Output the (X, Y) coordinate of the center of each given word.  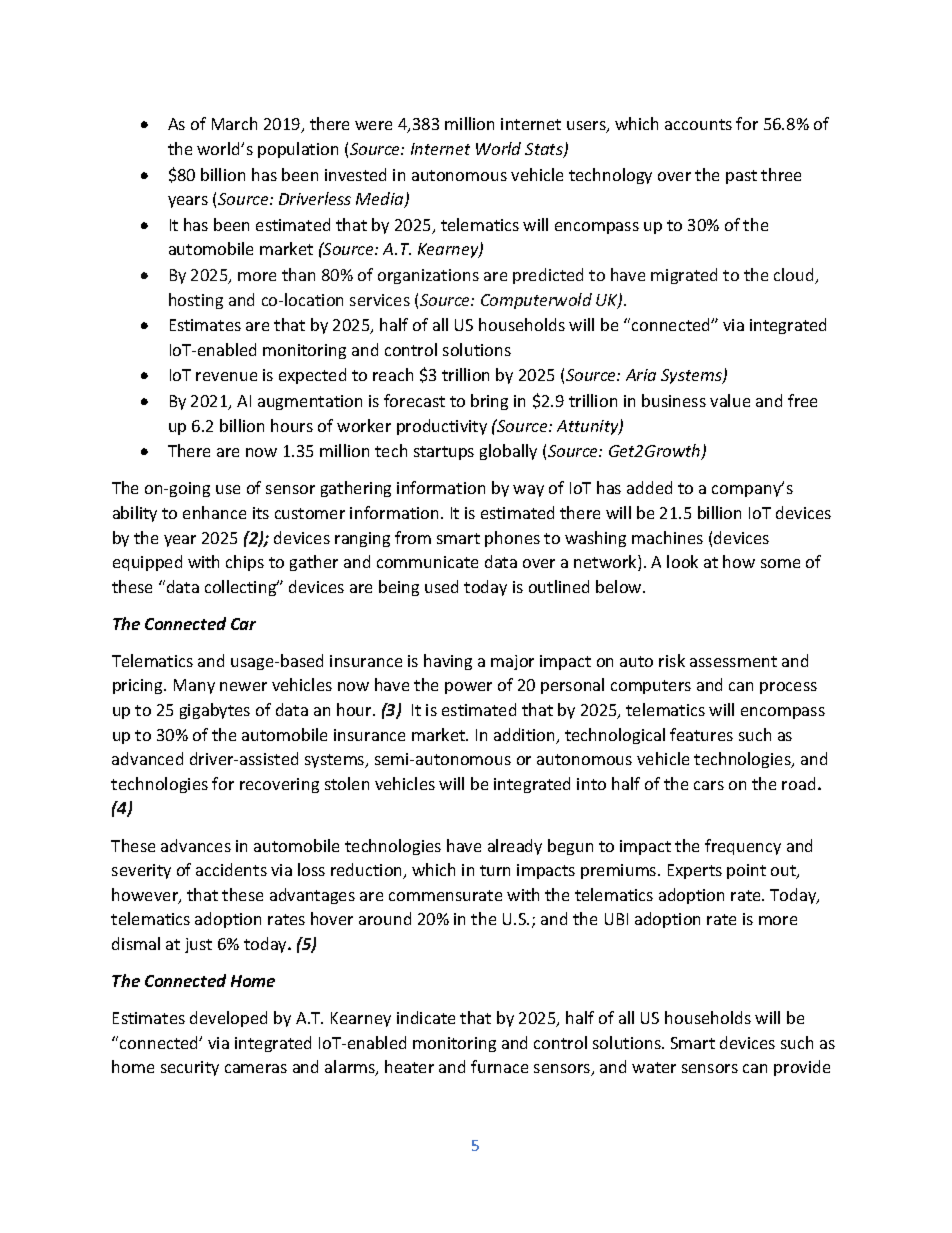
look (682, 561)
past (741, 177)
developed (228, 1019)
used (441, 586)
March (234, 123)
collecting (242, 588)
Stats (545, 150)
